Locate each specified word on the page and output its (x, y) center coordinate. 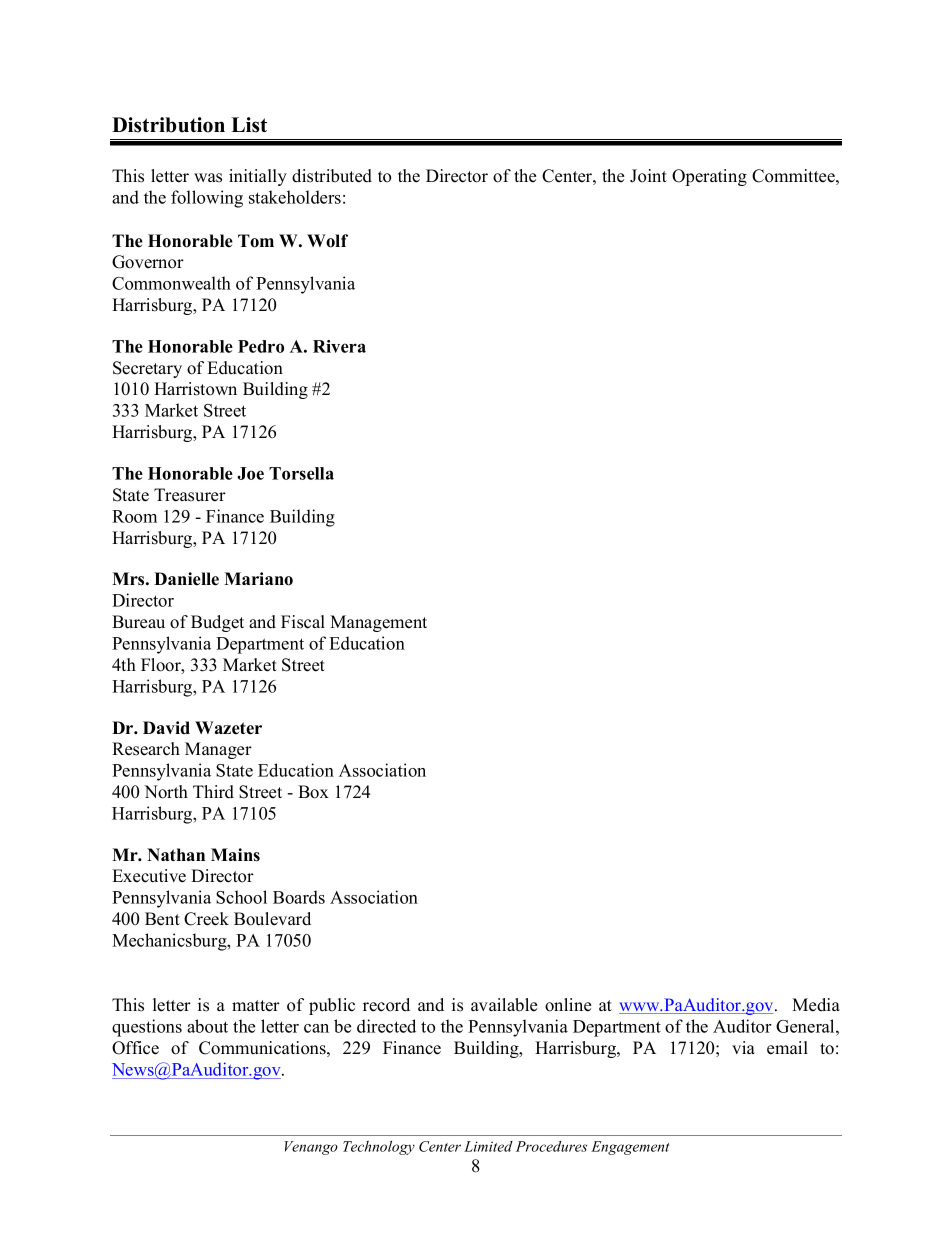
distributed (332, 176)
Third (213, 792)
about (207, 1026)
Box (313, 792)
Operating (709, 177)
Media (816, 1005)
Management (378, 623)
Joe (250, 473)
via (743, 1047)
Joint (648, 176)
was (208, 178)
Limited (488, 1146)
